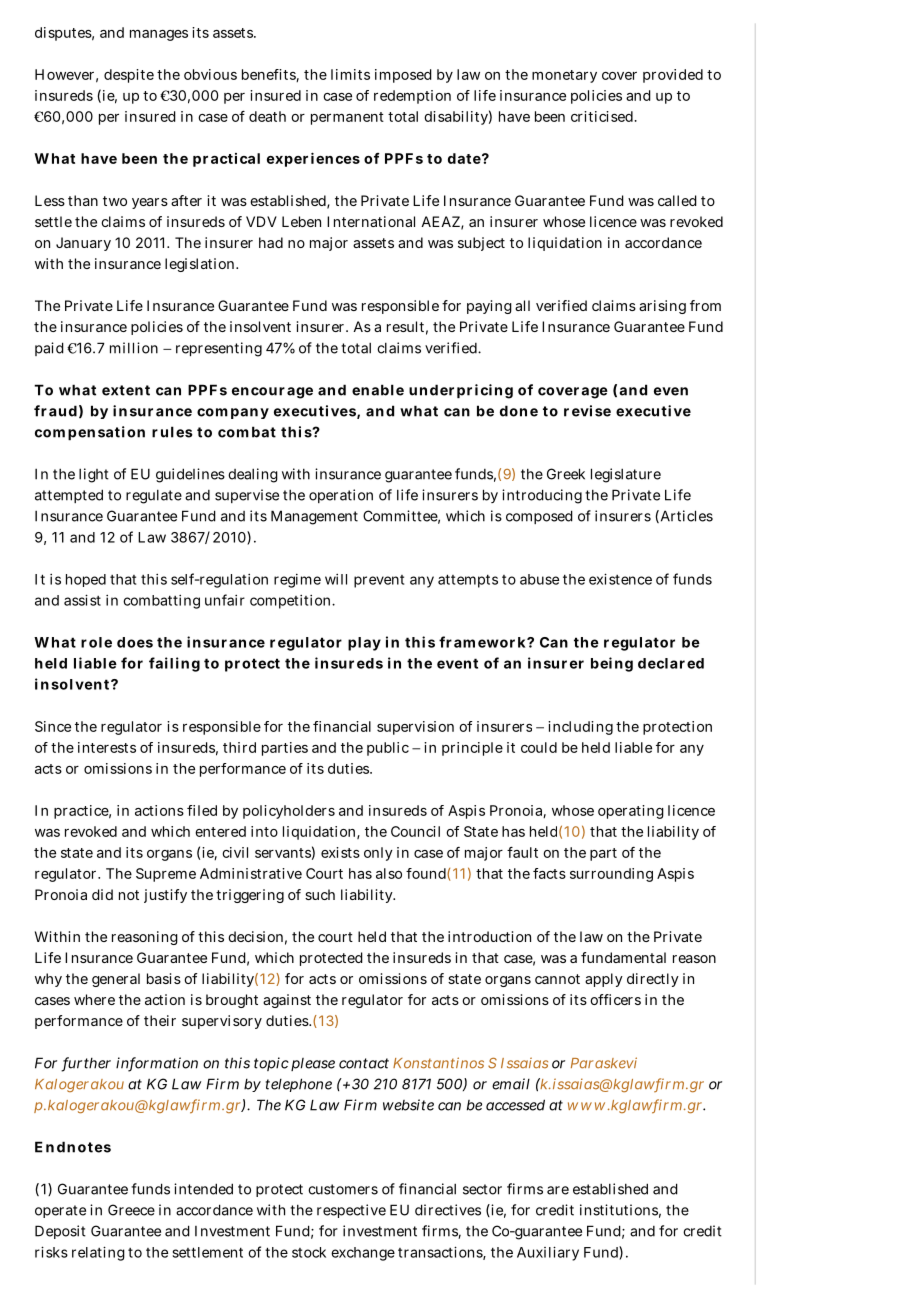 This screenshot has width=924, height=1308. Describe the element at coordinates (673, 76) in the screenshot. I see `provided` at that location.
